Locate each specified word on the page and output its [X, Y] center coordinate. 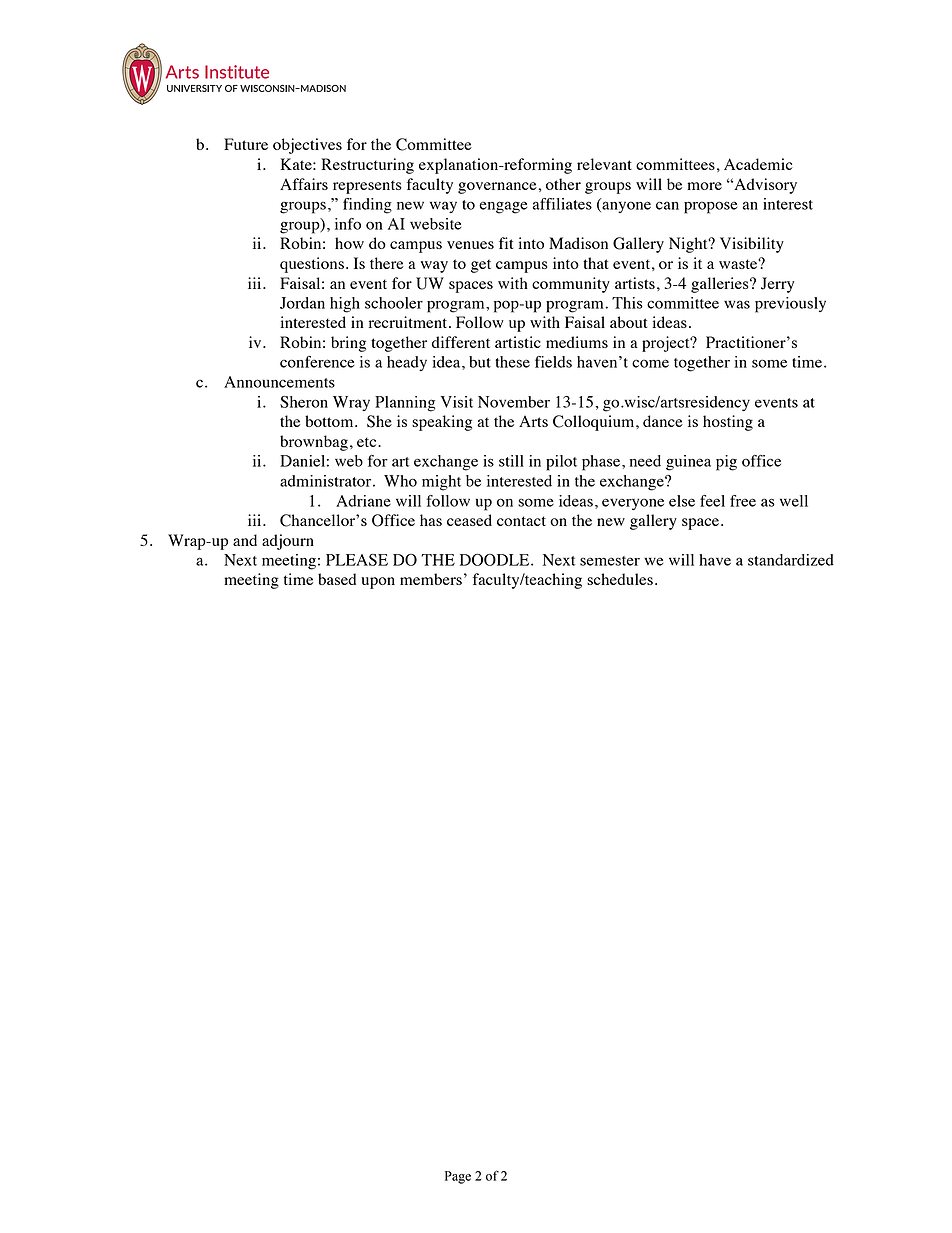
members [431, 579]
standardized [791, 560]
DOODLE [496, 560]
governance [497, 188]
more [704, 186]
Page [458, 1177]
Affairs [304, 184]
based [337, 579]
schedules [620, 579]
